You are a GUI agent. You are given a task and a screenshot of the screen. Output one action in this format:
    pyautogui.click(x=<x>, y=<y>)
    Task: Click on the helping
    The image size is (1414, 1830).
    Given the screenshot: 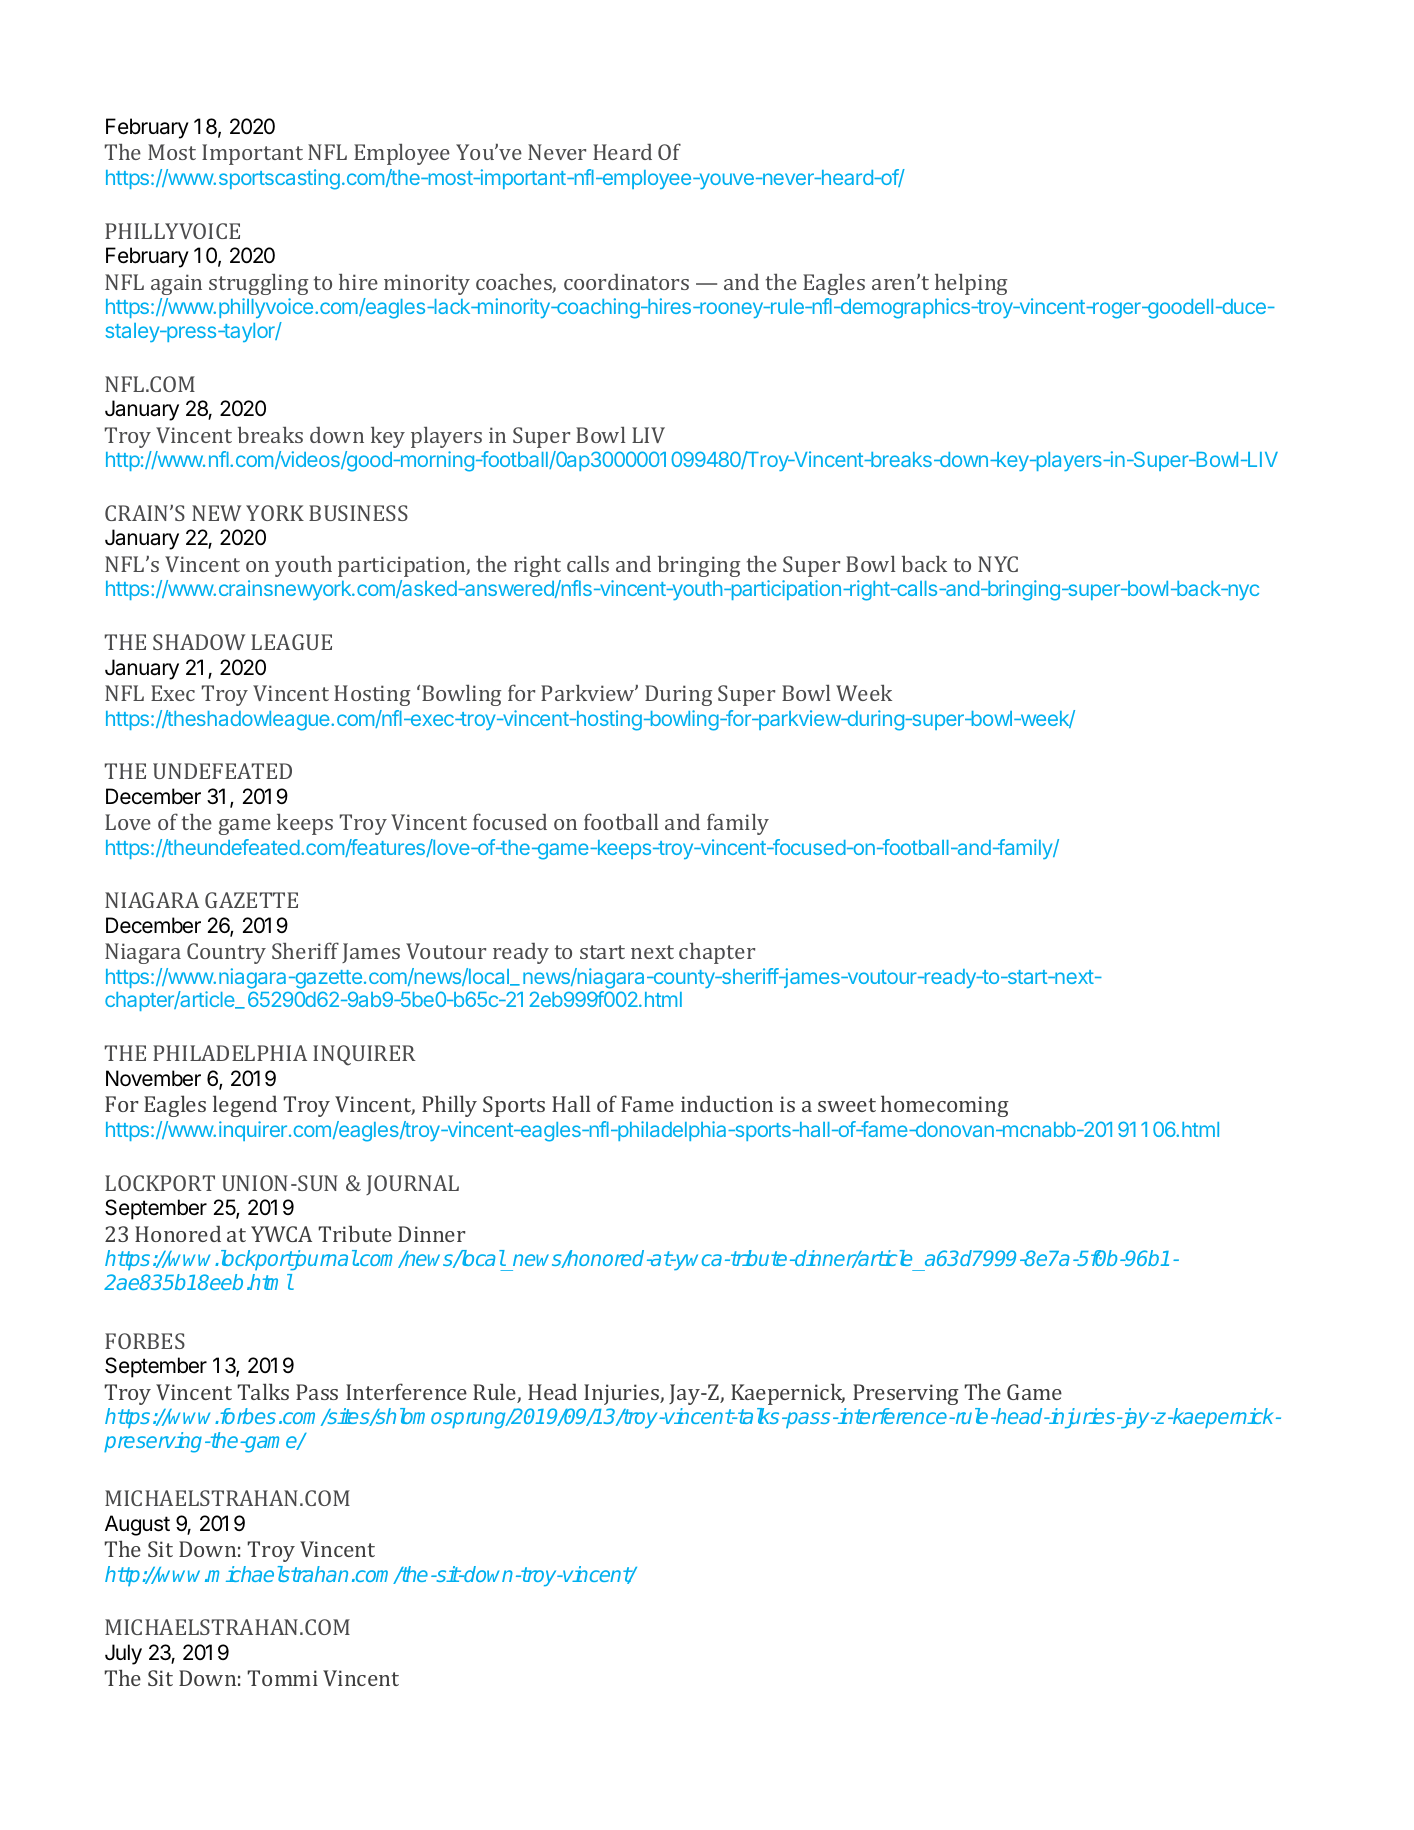 What is the action you would take?
    pyautogui.click(x=971, y=284)
